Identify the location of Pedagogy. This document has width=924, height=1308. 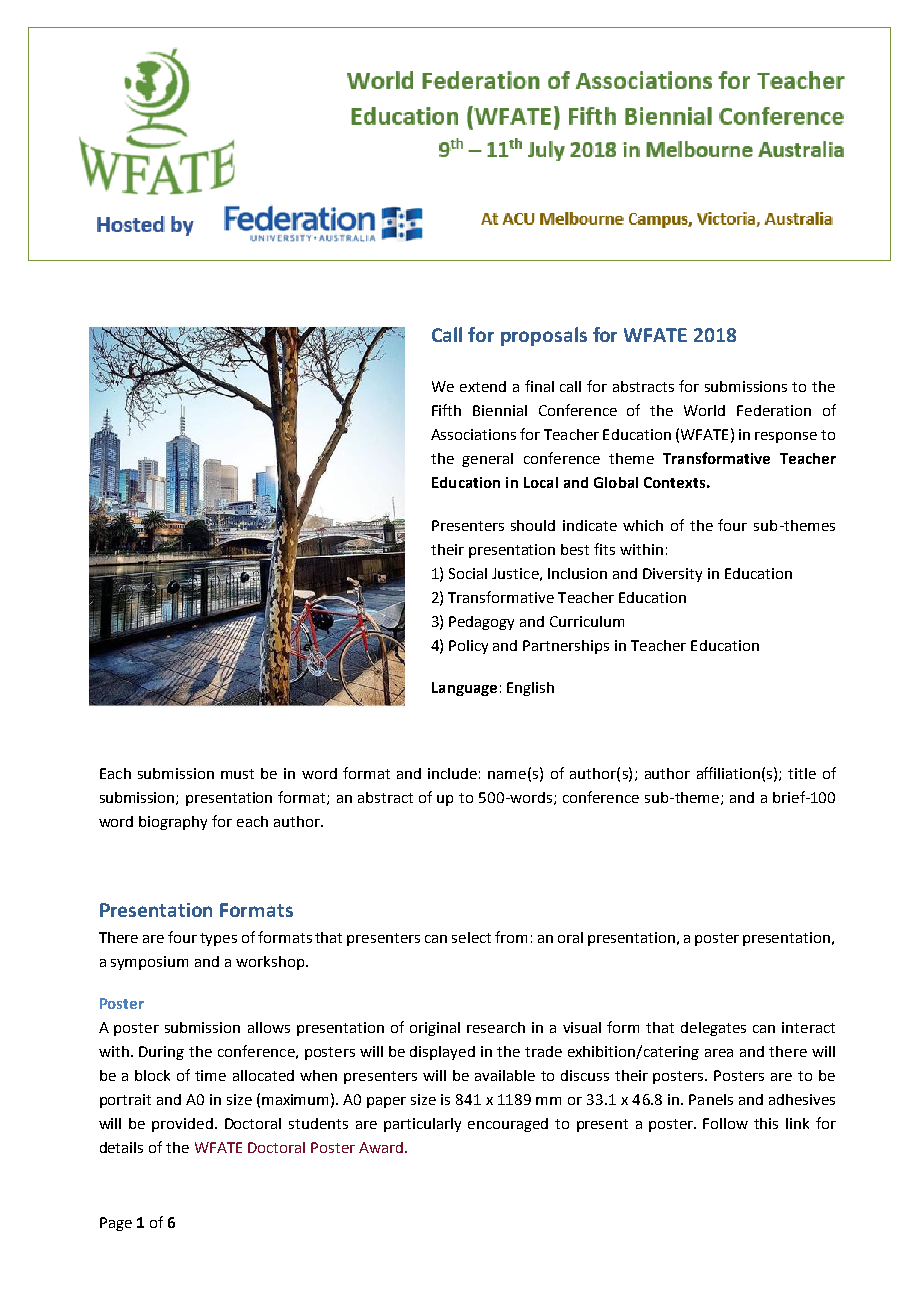
(481, 623).
